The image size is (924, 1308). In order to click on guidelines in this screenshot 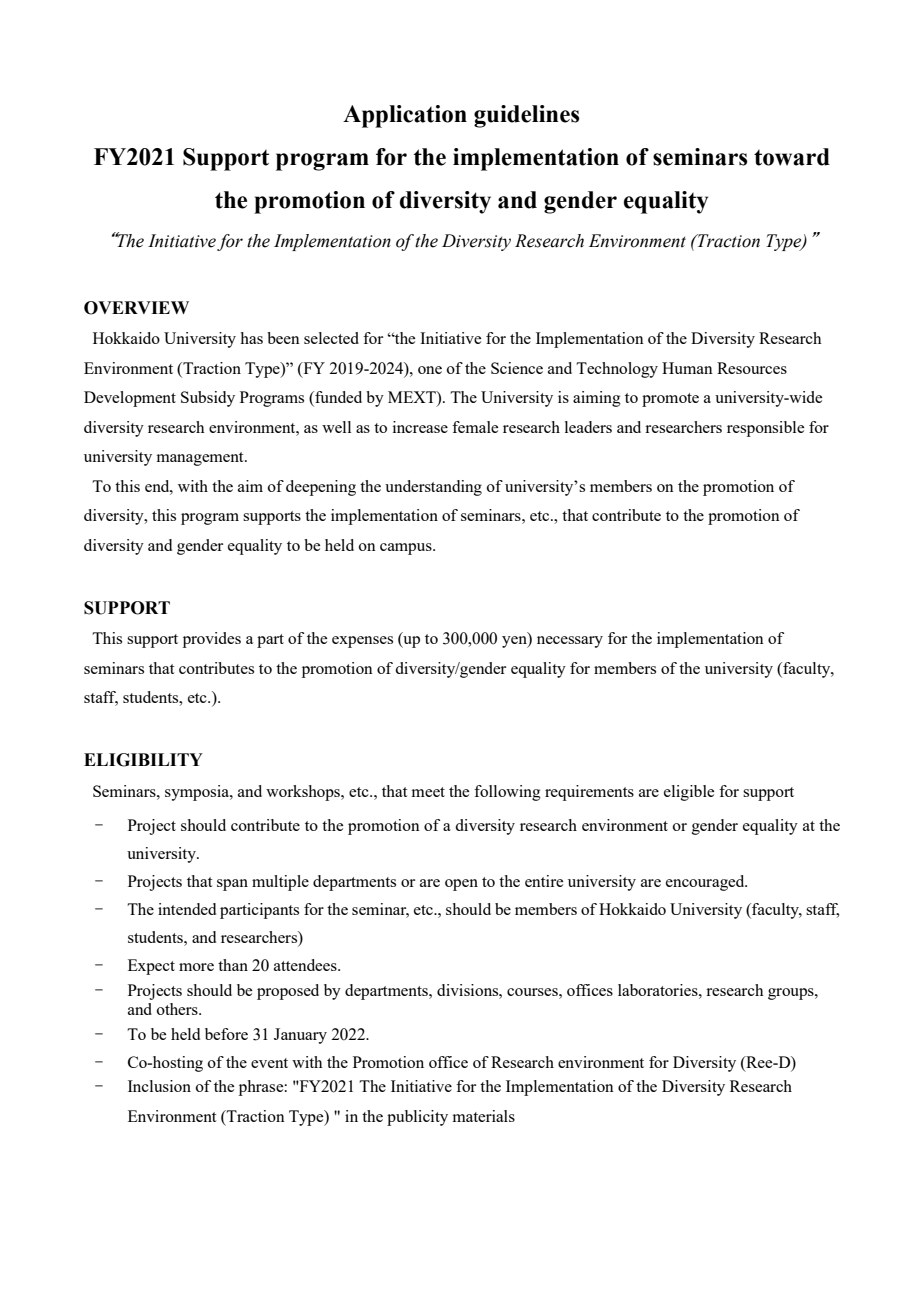, I will do `click(526, 116)`.
